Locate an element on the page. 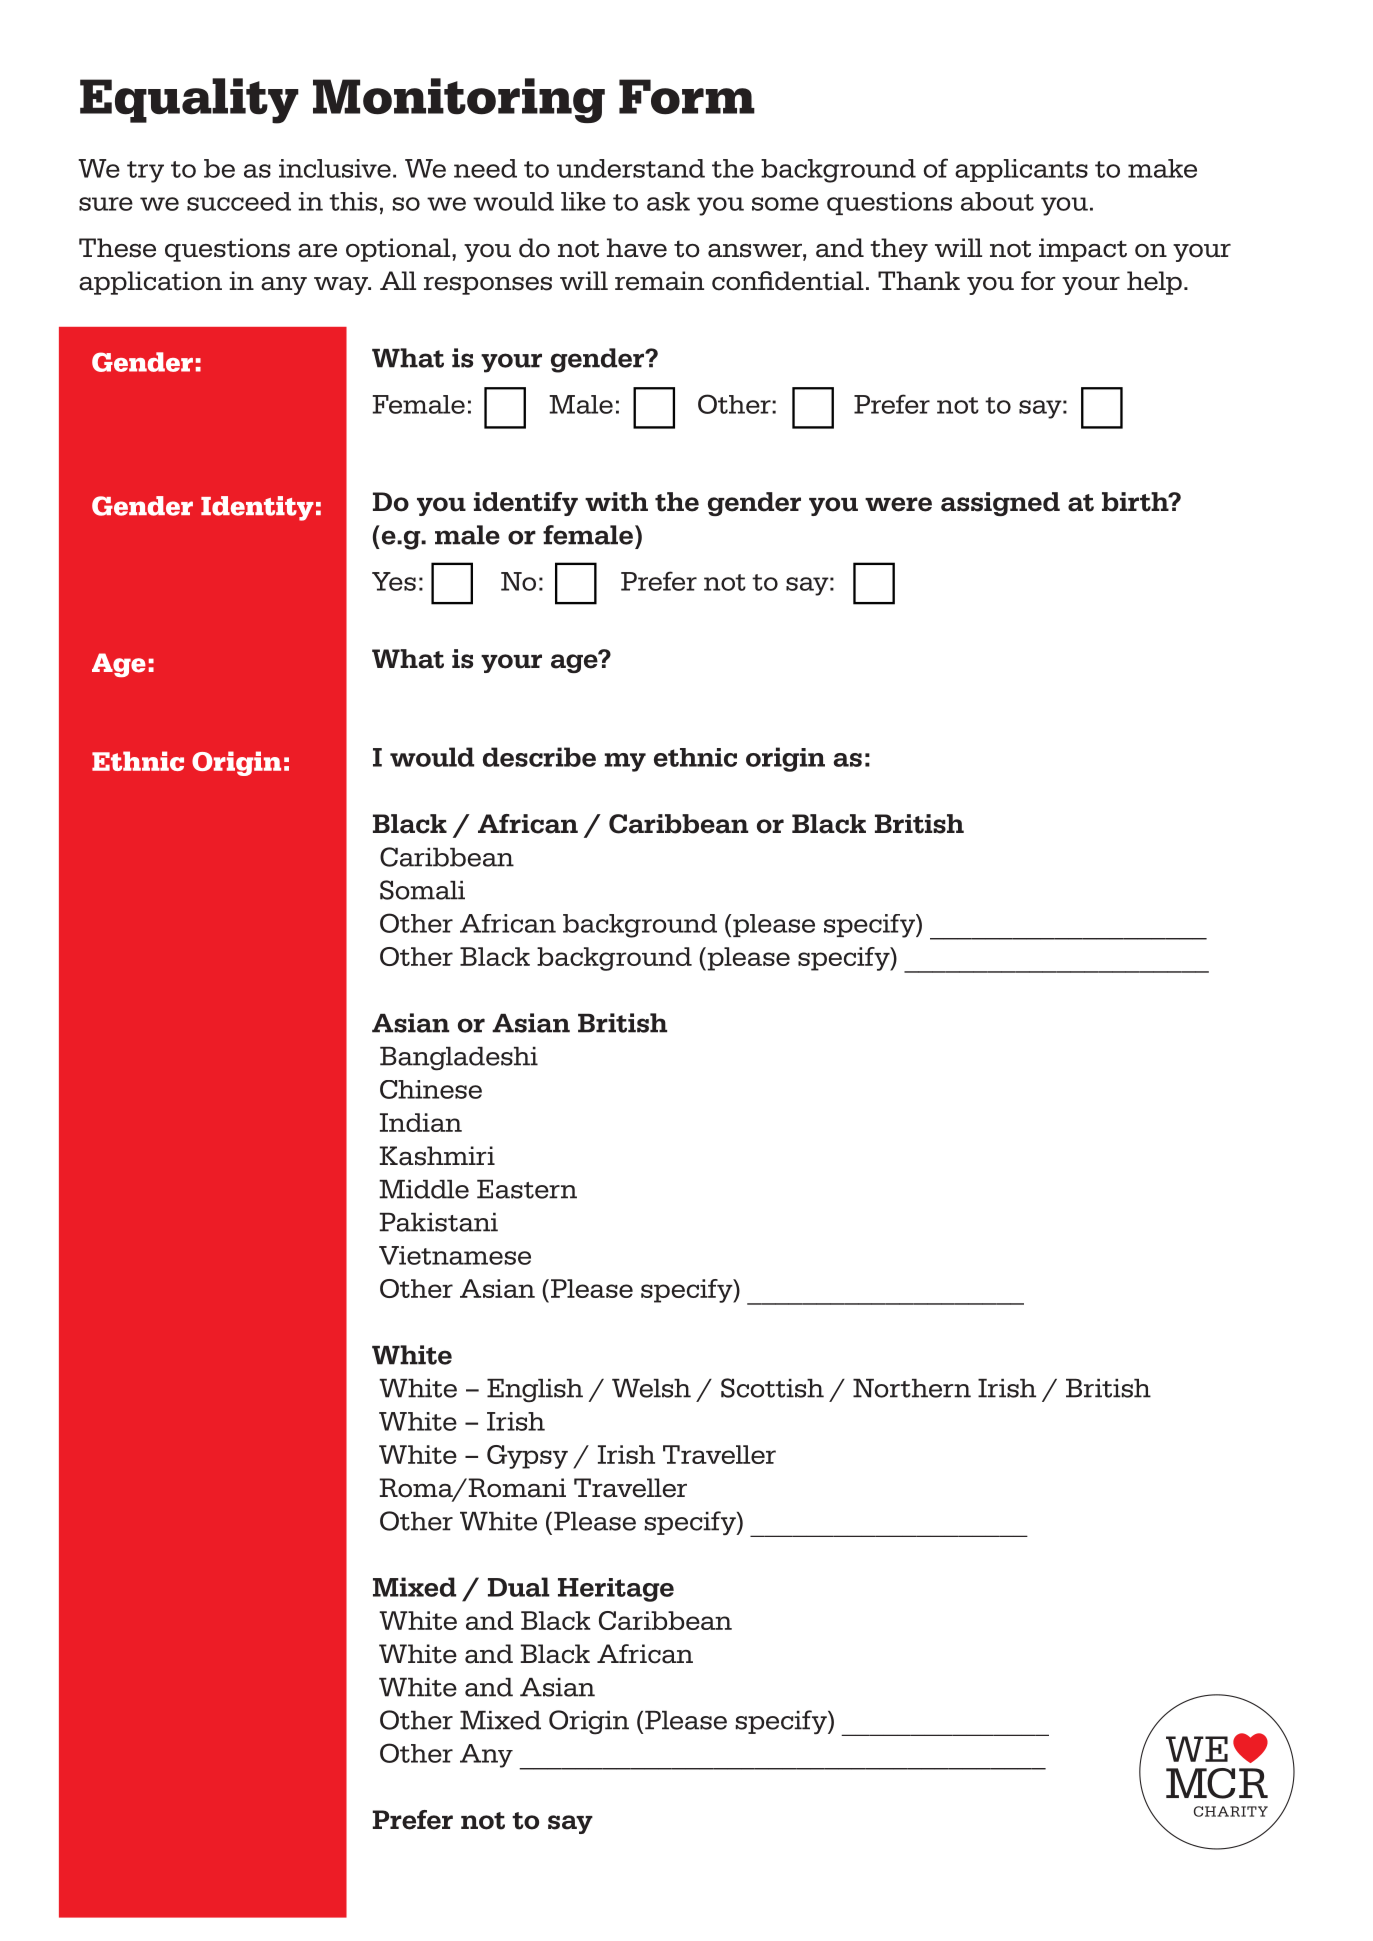  Identity is located at coordinates (257, 508).
